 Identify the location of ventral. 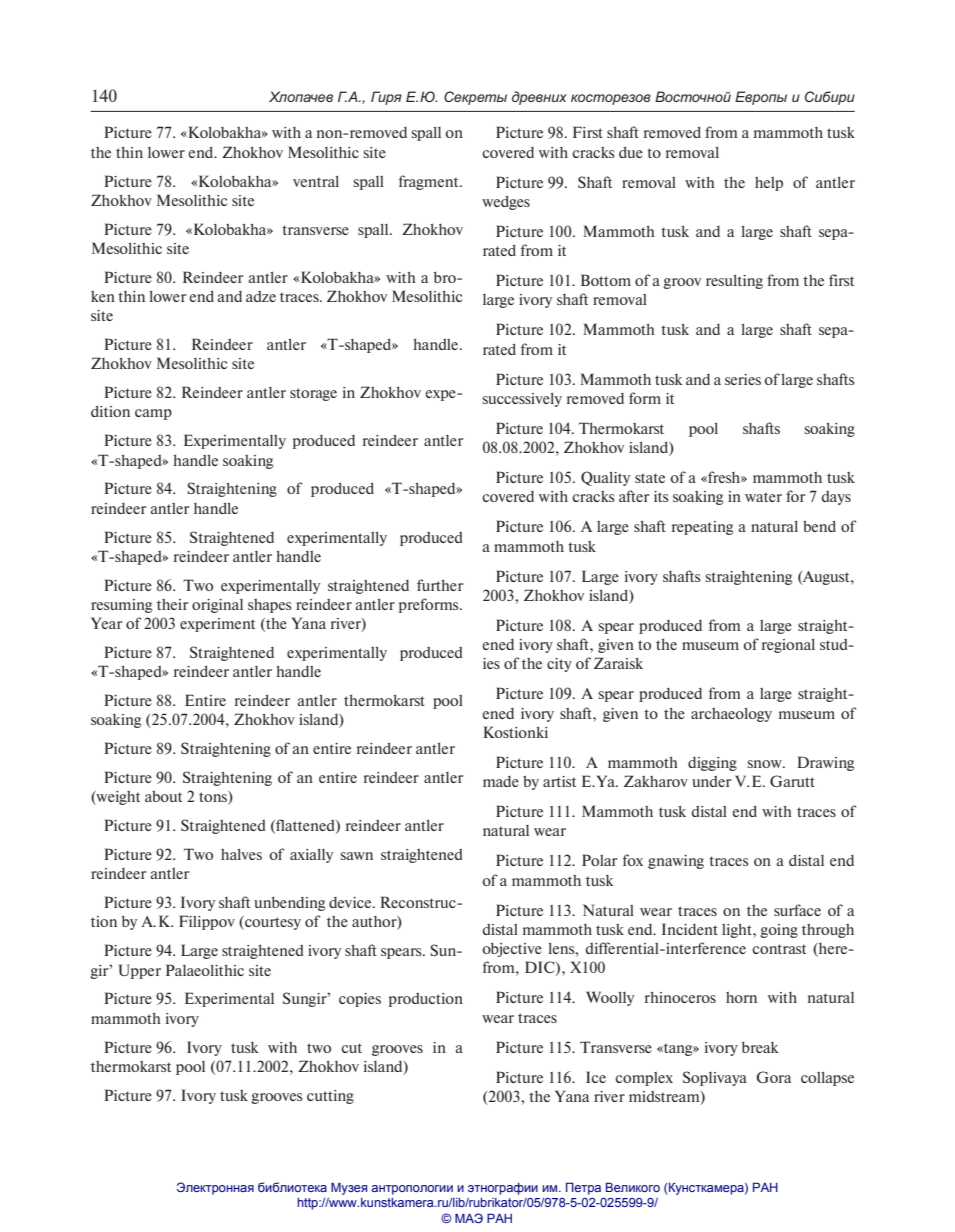
(316, 181).
